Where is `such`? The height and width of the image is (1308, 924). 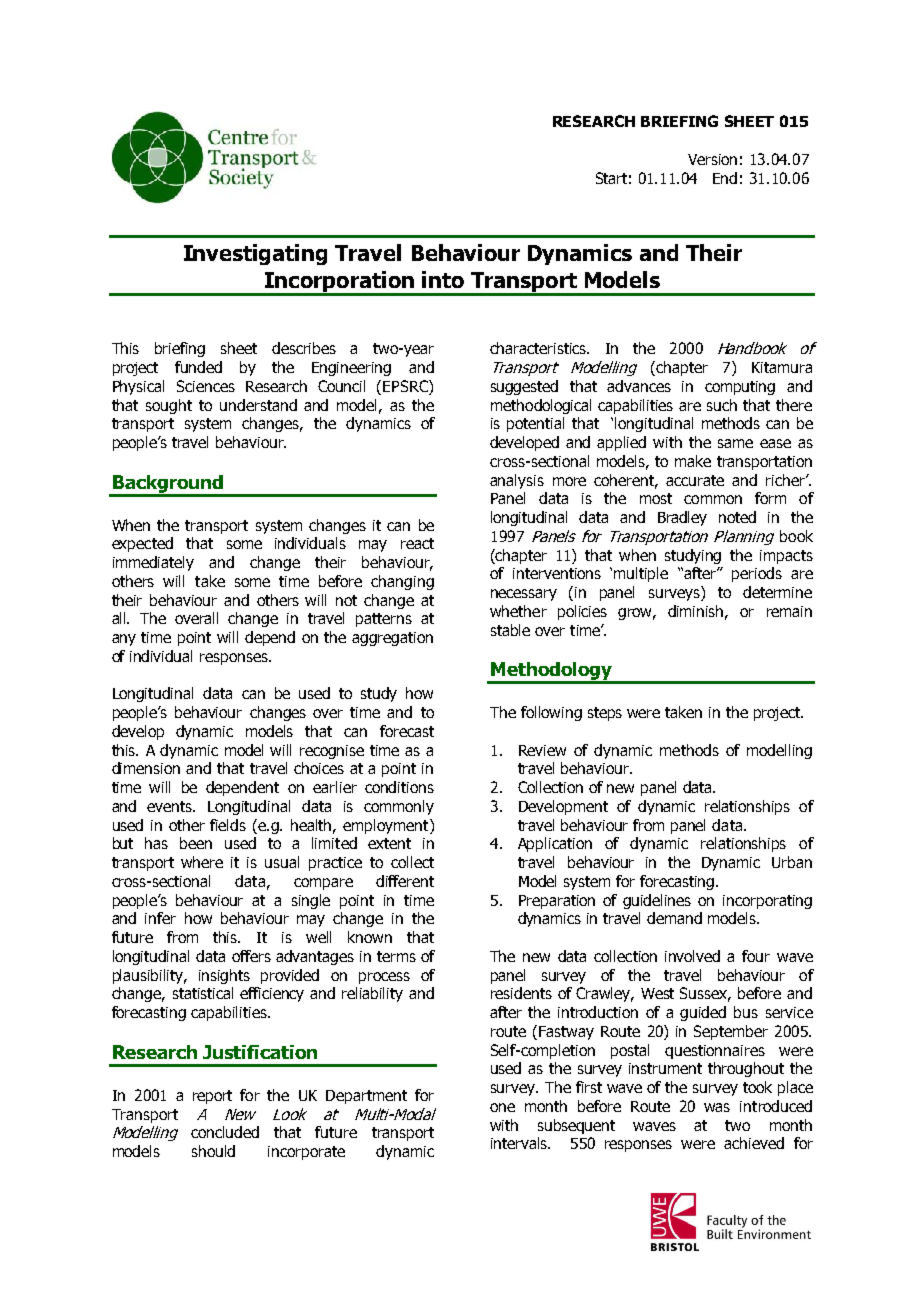 such is located at coordinates (722, 405).
